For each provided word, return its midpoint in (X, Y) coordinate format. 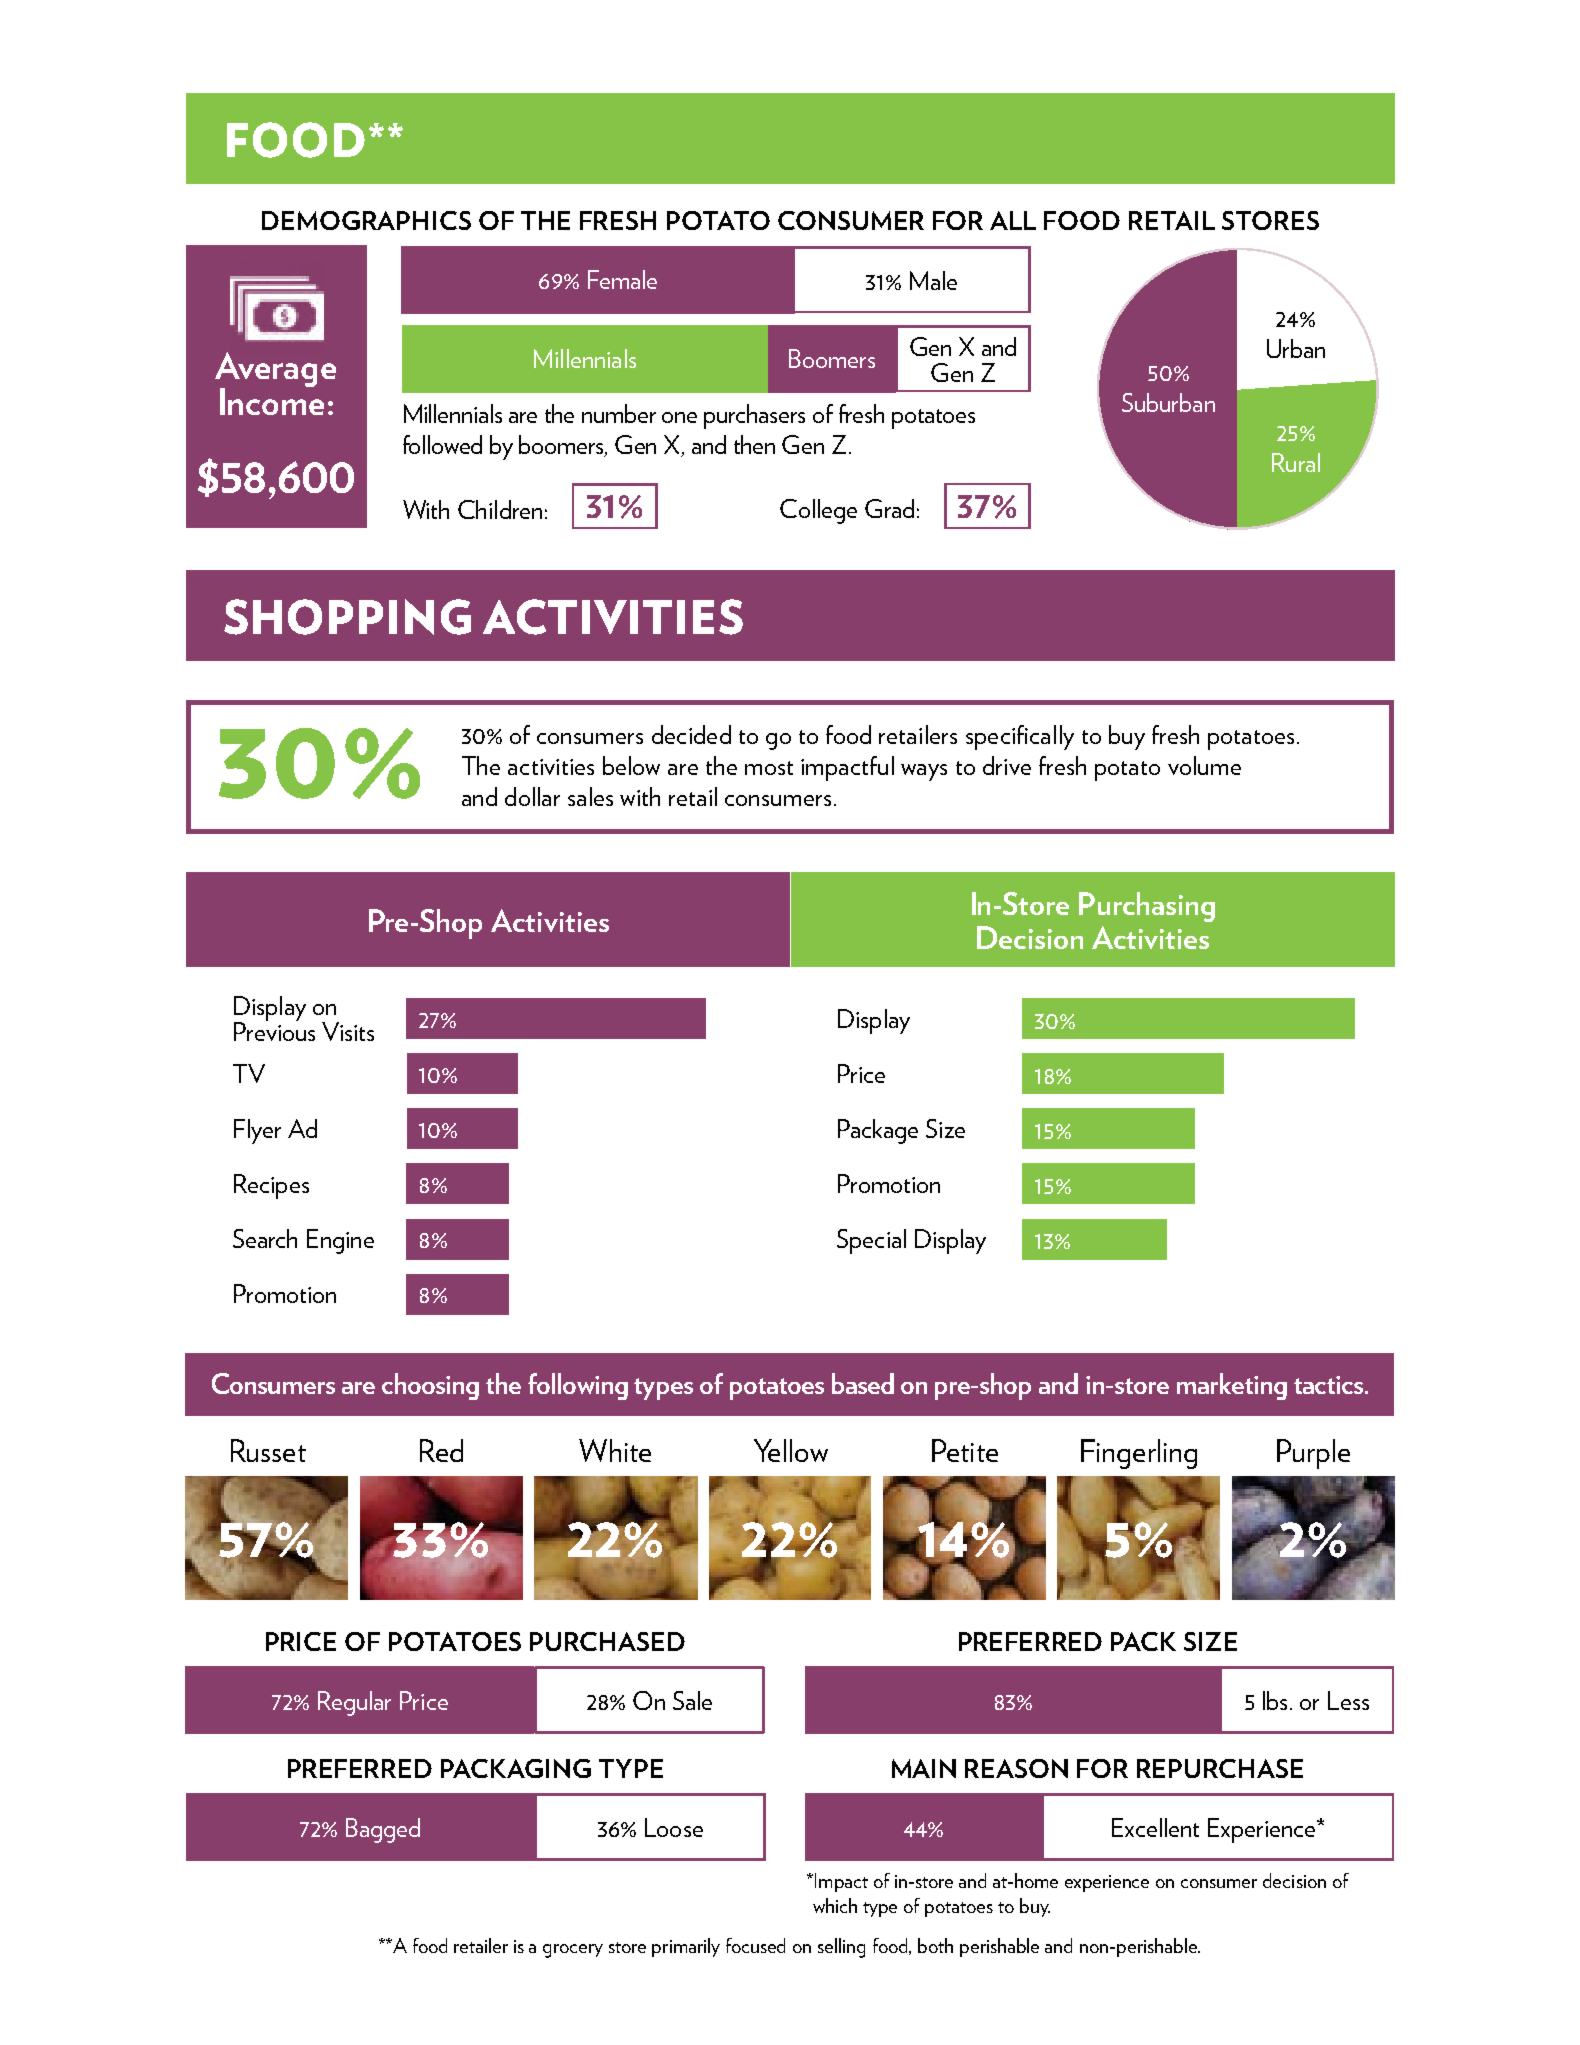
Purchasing (1147, 907)
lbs (1277, 1700)
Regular (354, 1703)
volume (1204, 765)
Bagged (383, 1830)
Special (871, 1241)
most (769, 768)
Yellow (791, 1450)
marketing (1232, 1386)
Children (500, 509)
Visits (348, 1031)
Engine (340, 1241)
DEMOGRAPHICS (366, 220)
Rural (1296, 462)
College (818, 511)
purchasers (754, 416)
